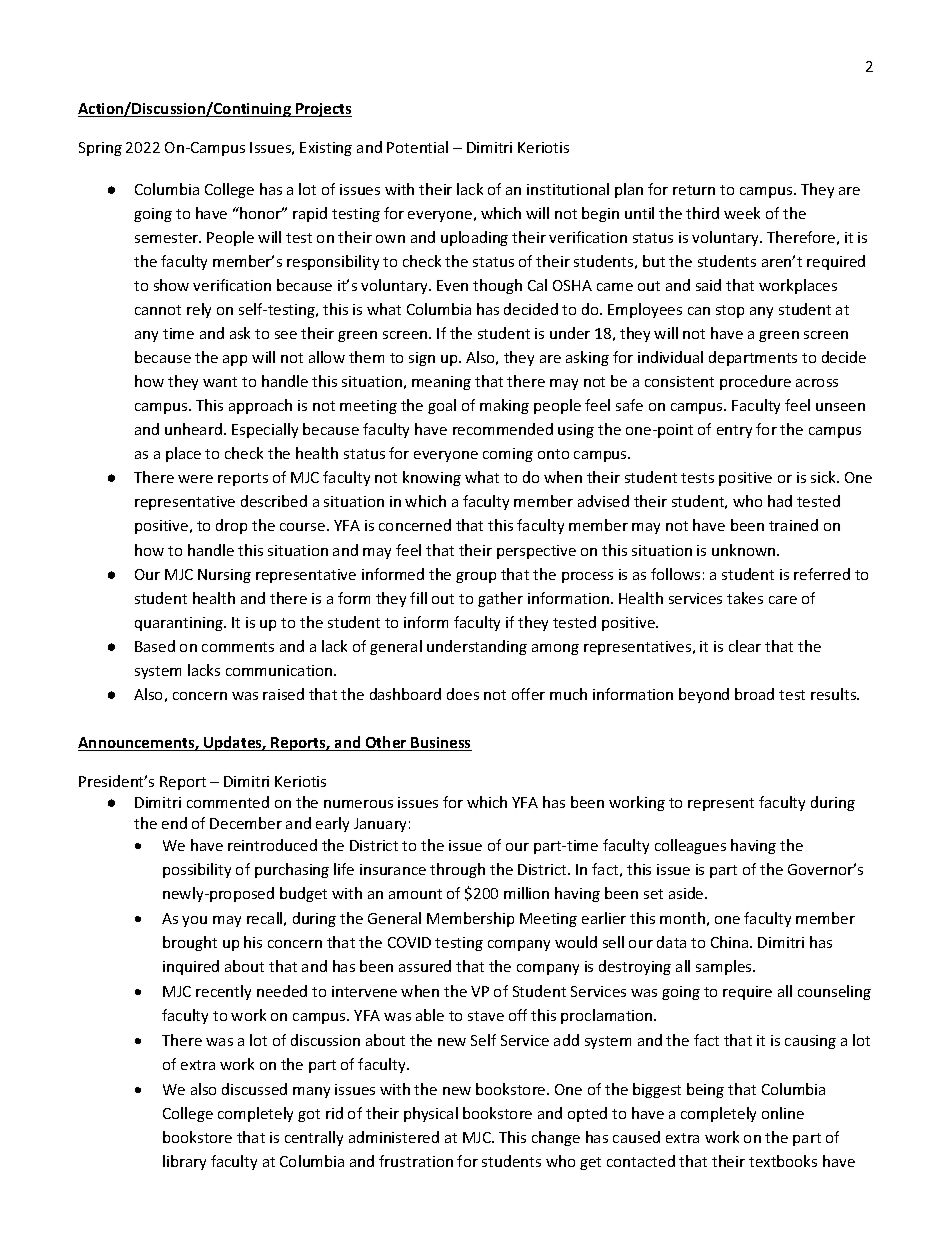 This screenshot has width=952, height=1233. Describe the element at coordinates (417, 147) in the screenshot. I see `Potential` at that location.
